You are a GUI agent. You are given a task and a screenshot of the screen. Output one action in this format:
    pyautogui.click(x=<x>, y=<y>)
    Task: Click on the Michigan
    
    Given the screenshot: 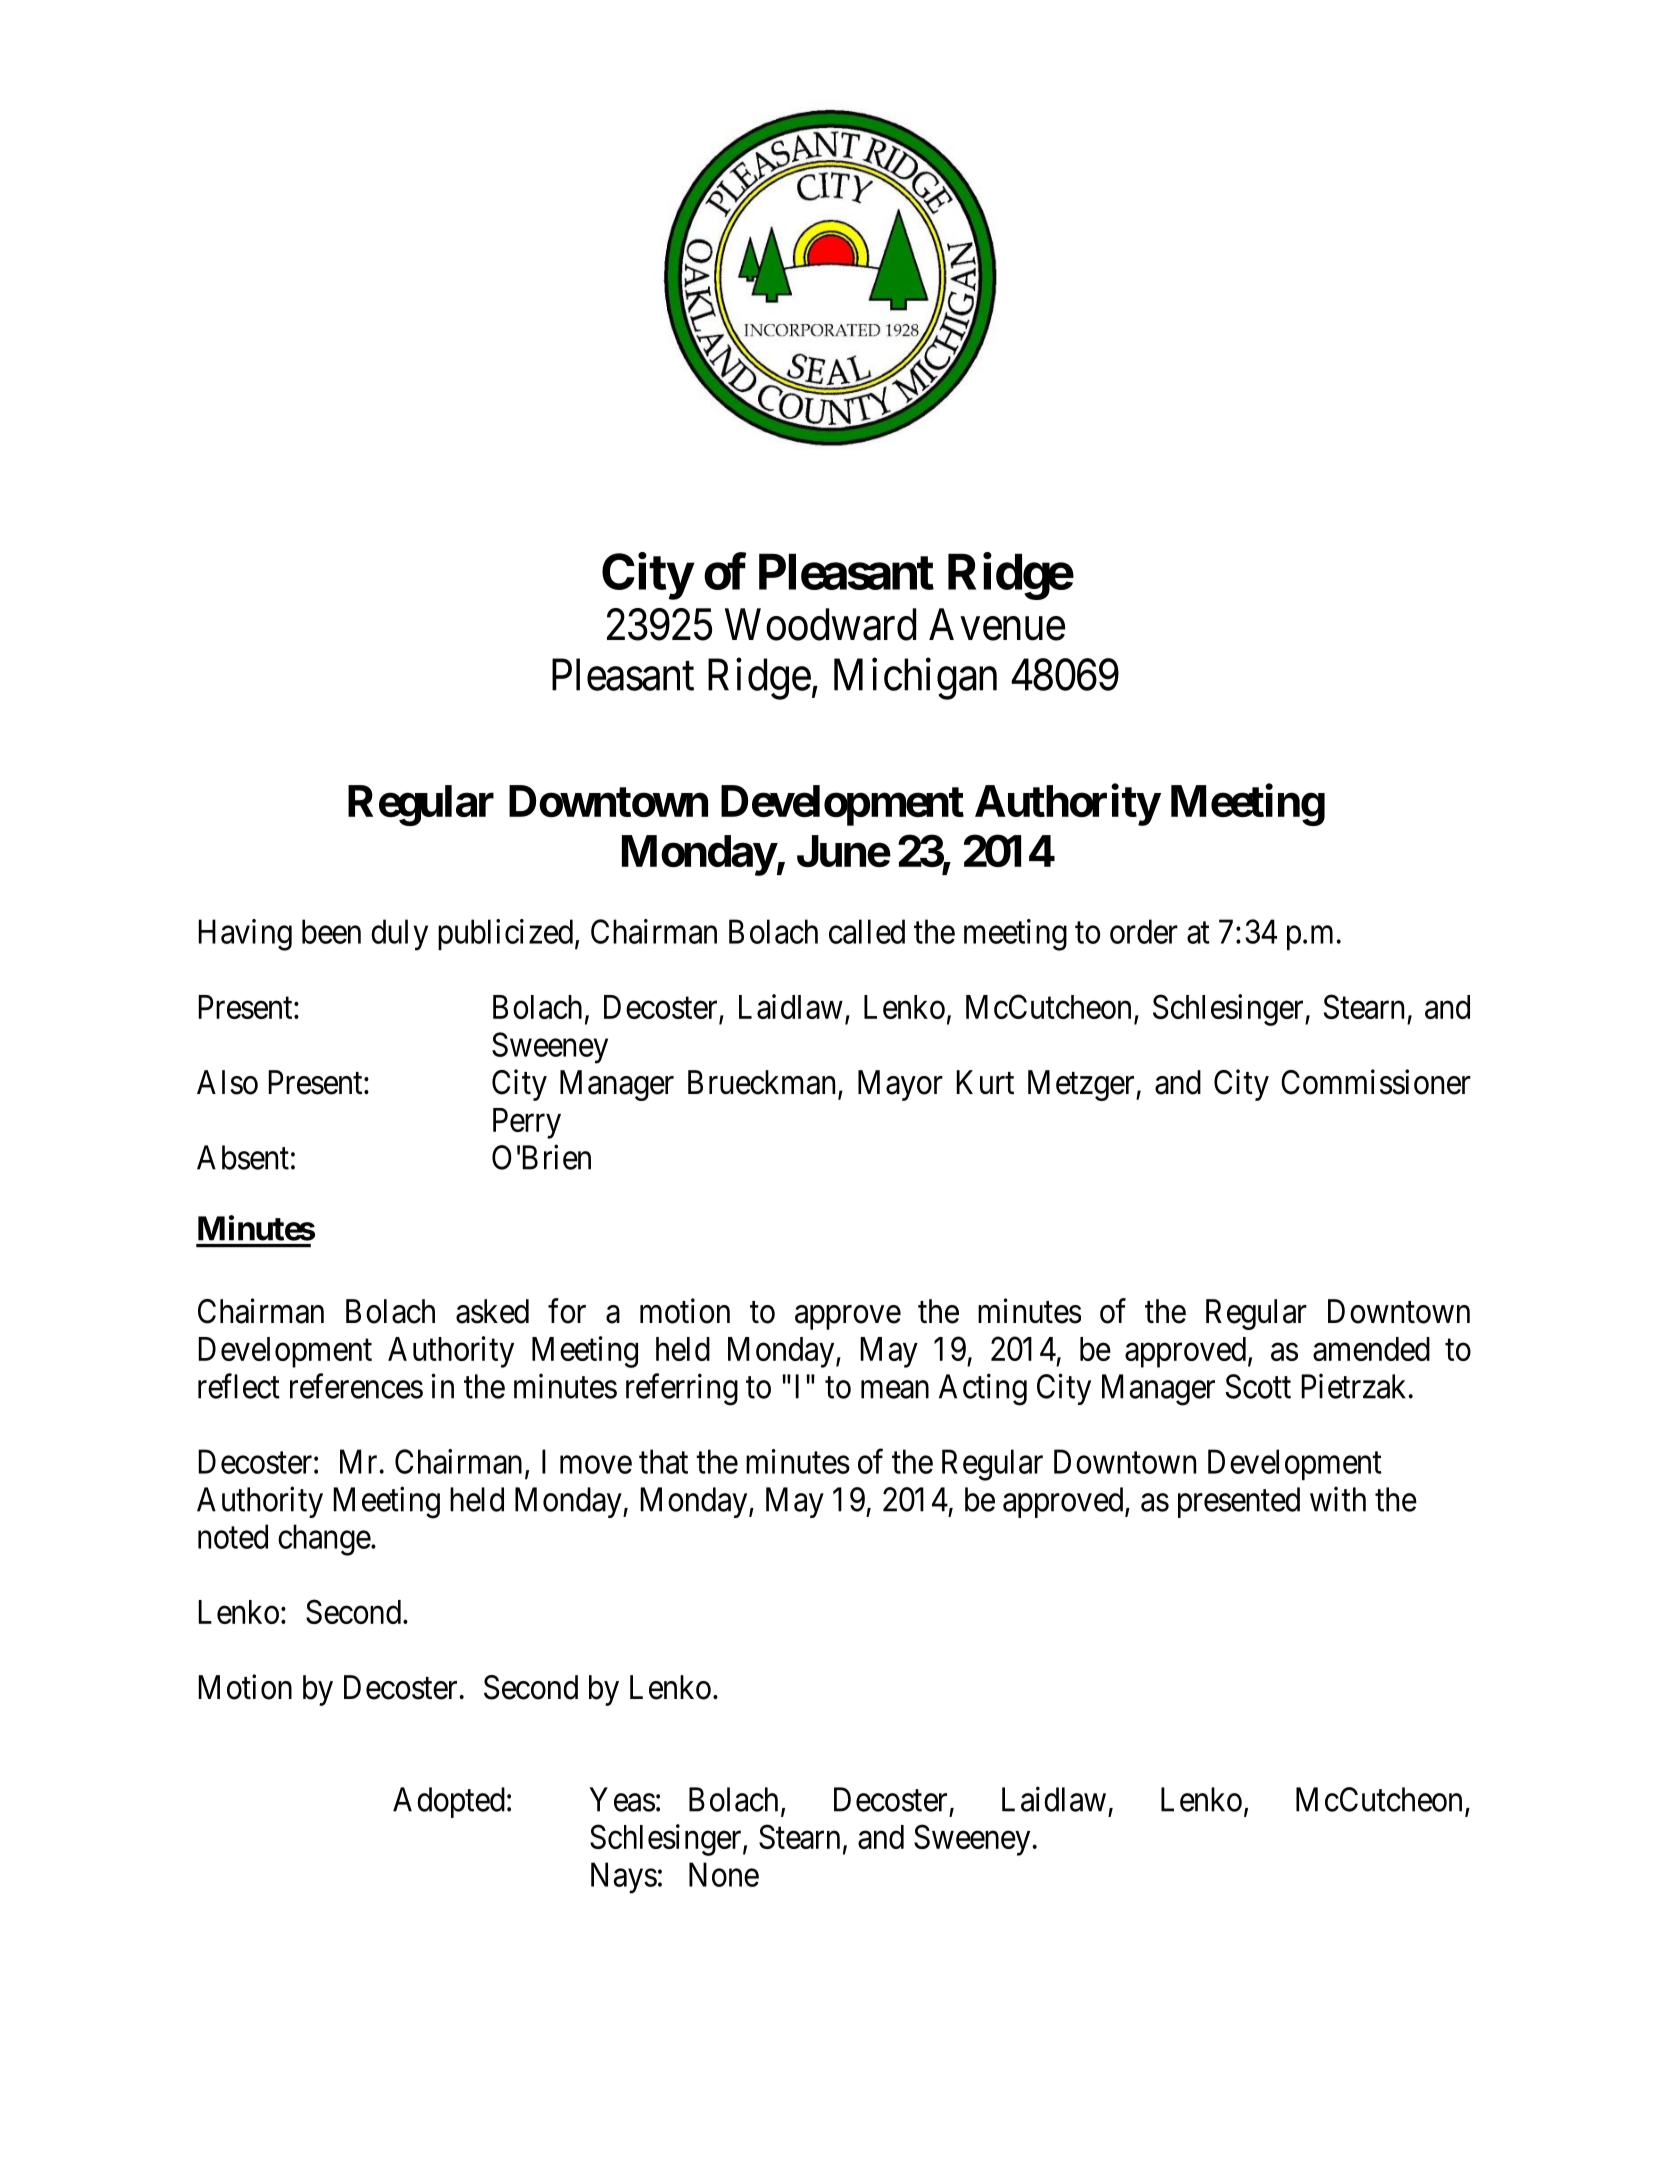 What is the action you would take?
    pyautogui.click(x=915, y=679)
